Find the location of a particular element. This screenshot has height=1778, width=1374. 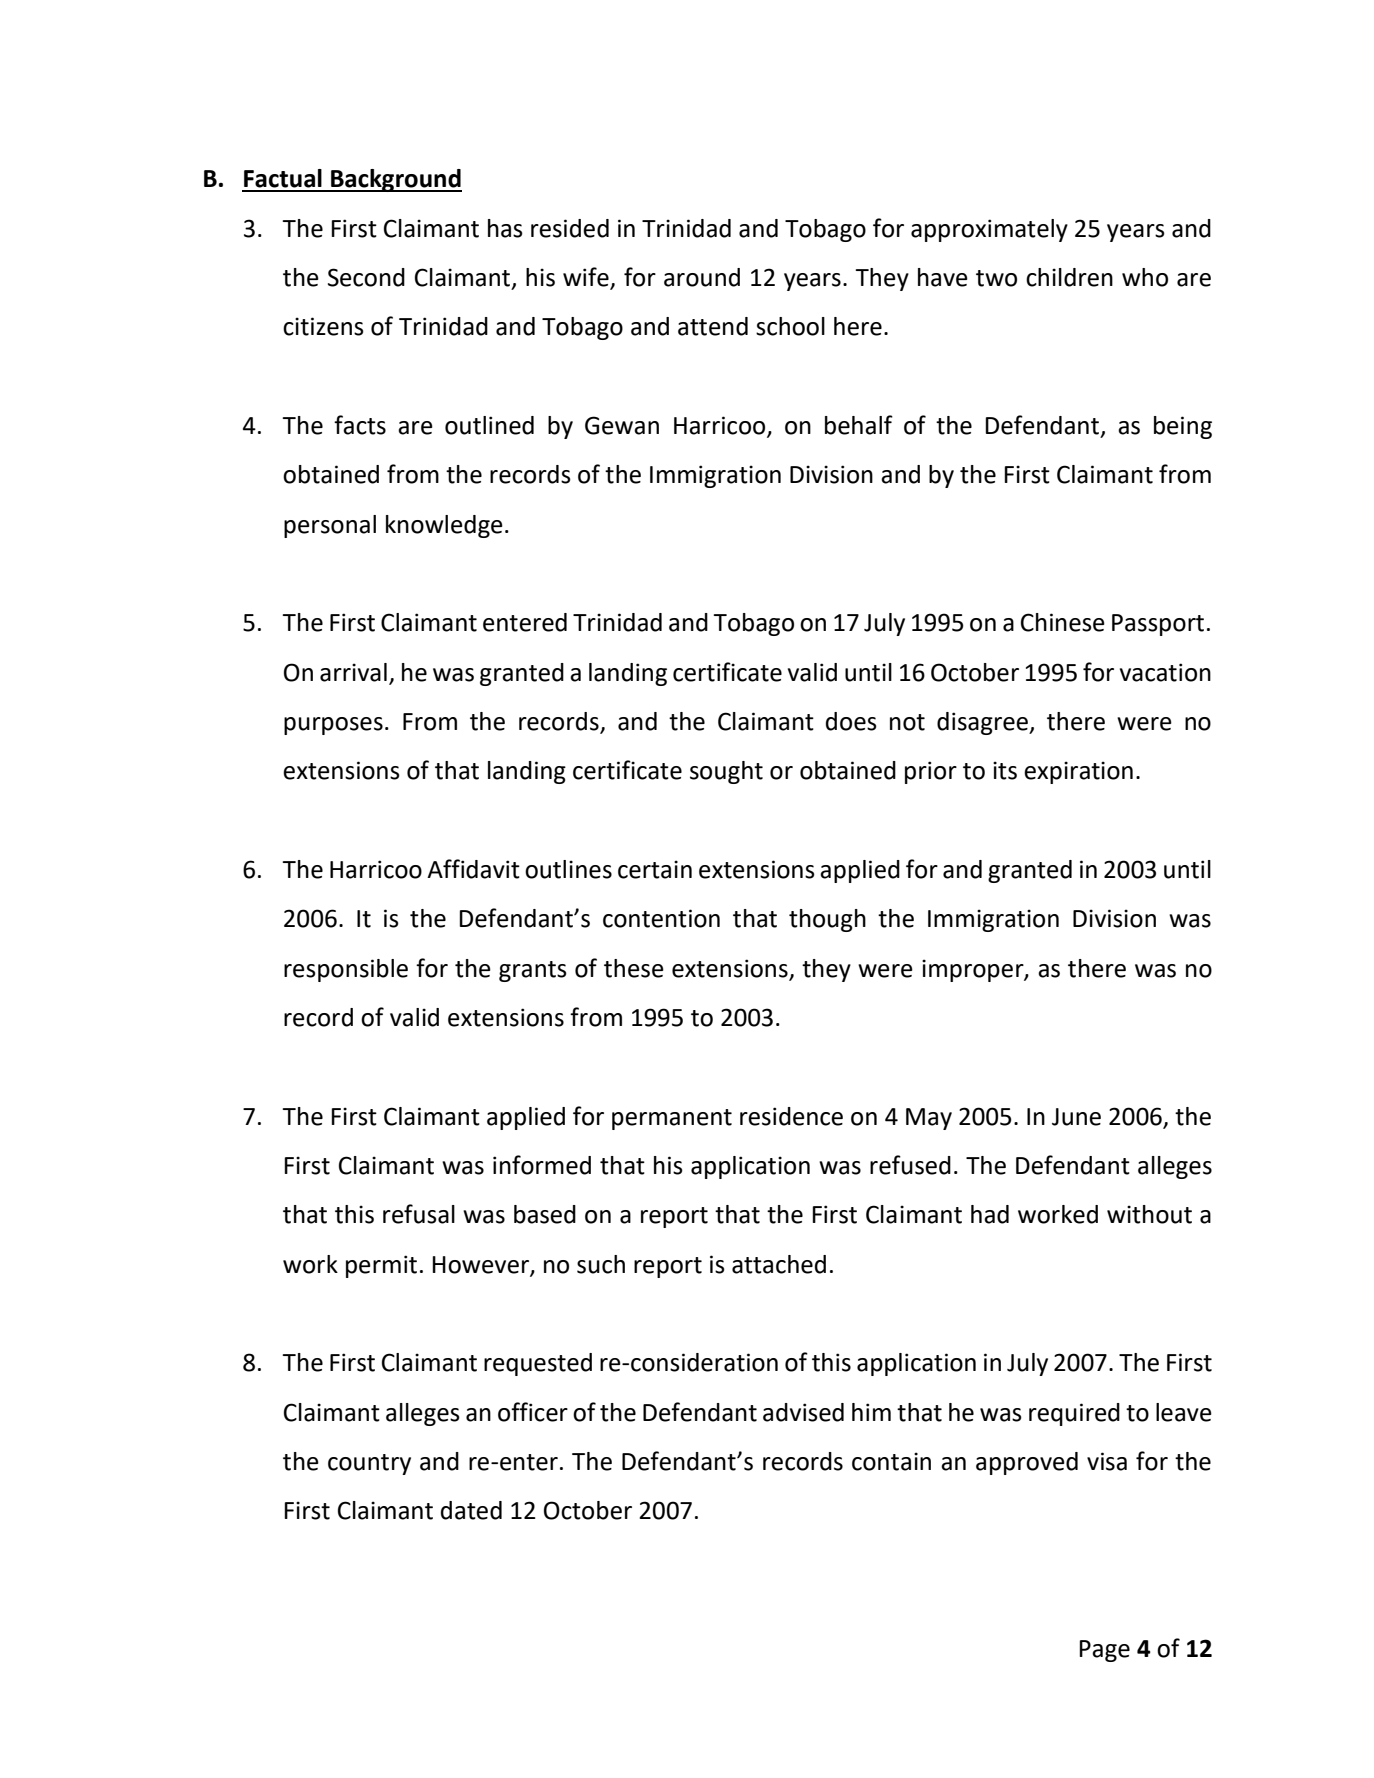

children is located at coordinates (1069, 277).
